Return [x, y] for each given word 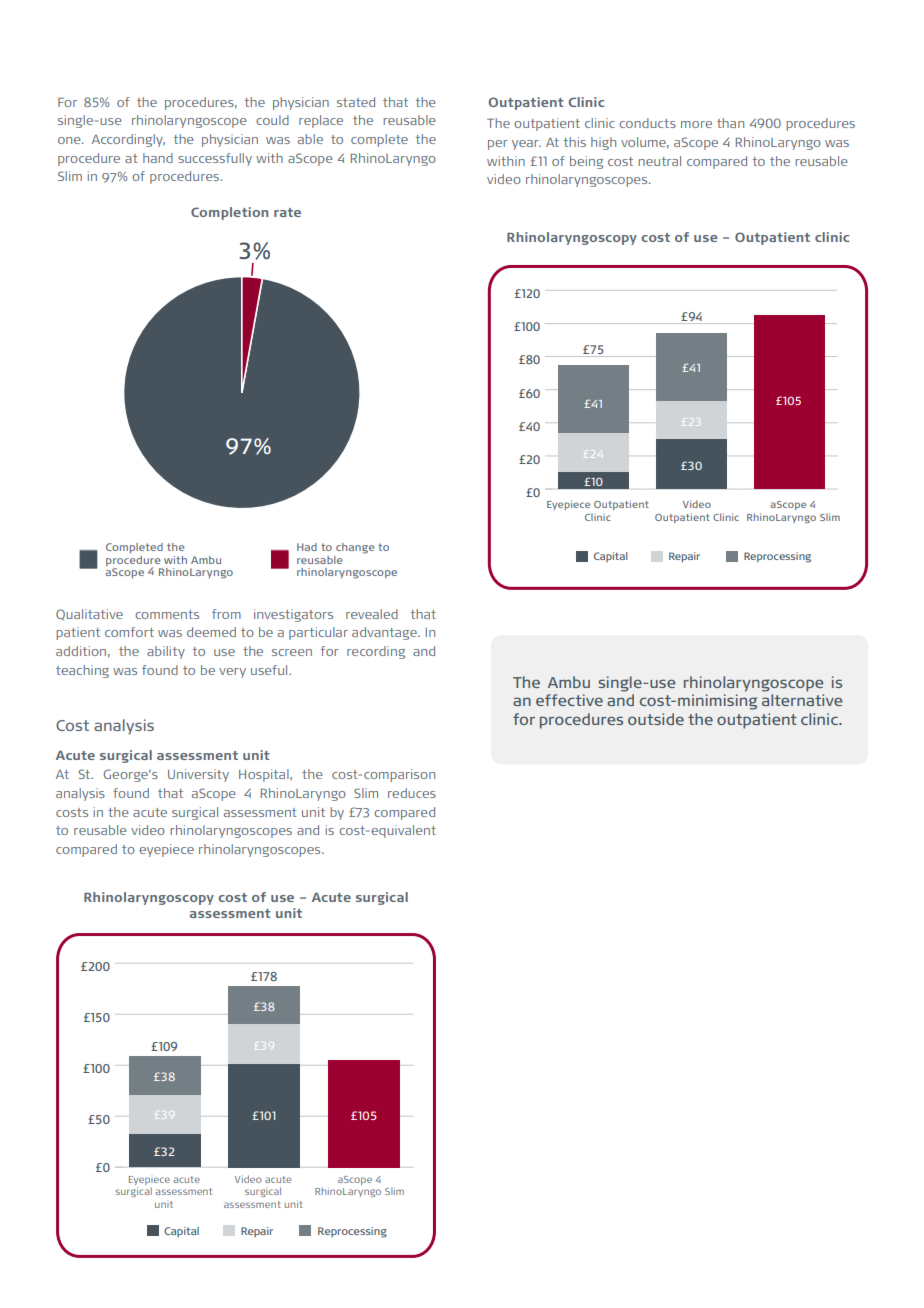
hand [158, 158]
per [498, 145]
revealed [372, 614]
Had [307, 547]
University [198, 775]
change [355, 548]
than [730, 123]
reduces [412, 793]
